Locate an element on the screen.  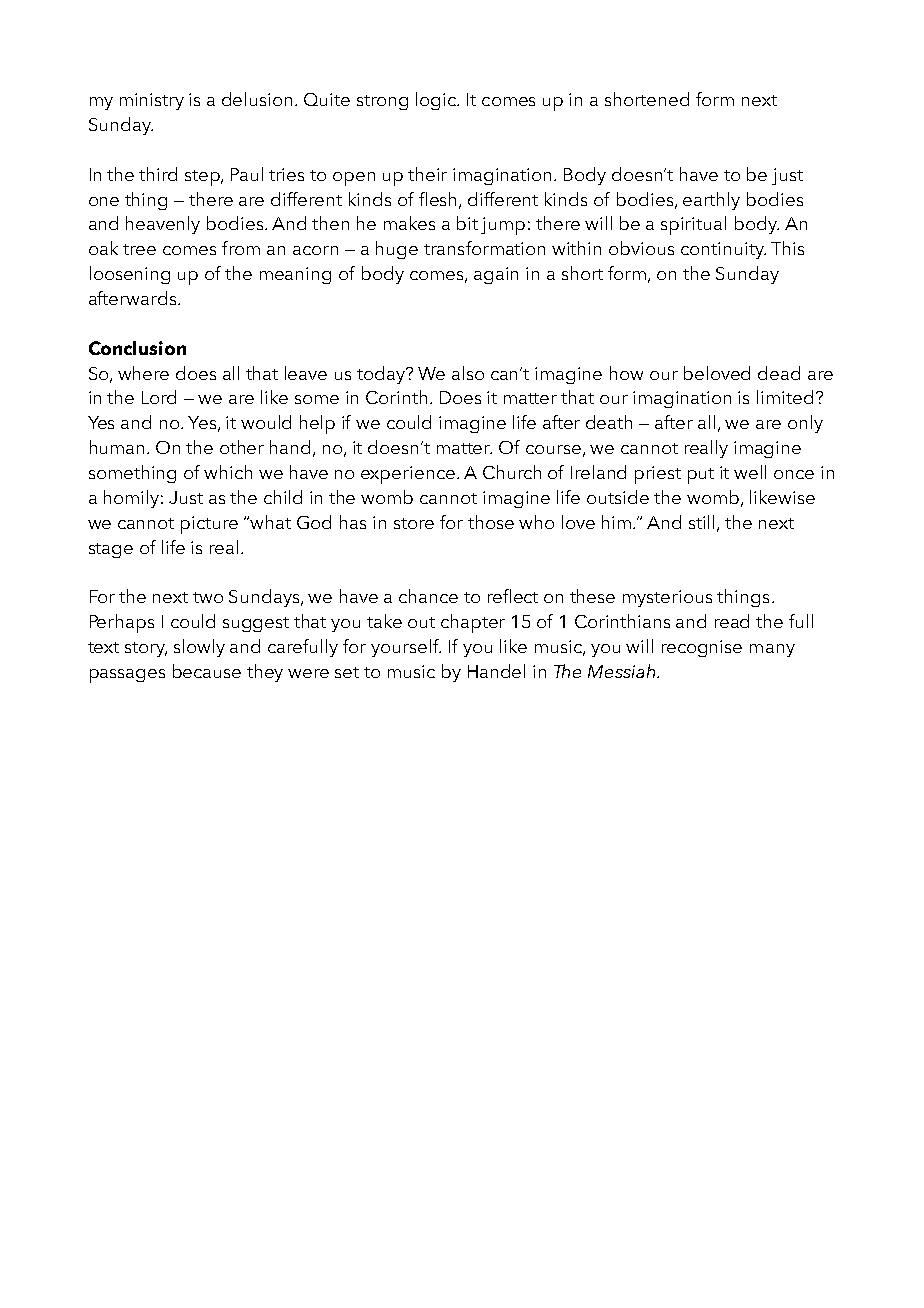
which is located at coordinates (228, 472).
